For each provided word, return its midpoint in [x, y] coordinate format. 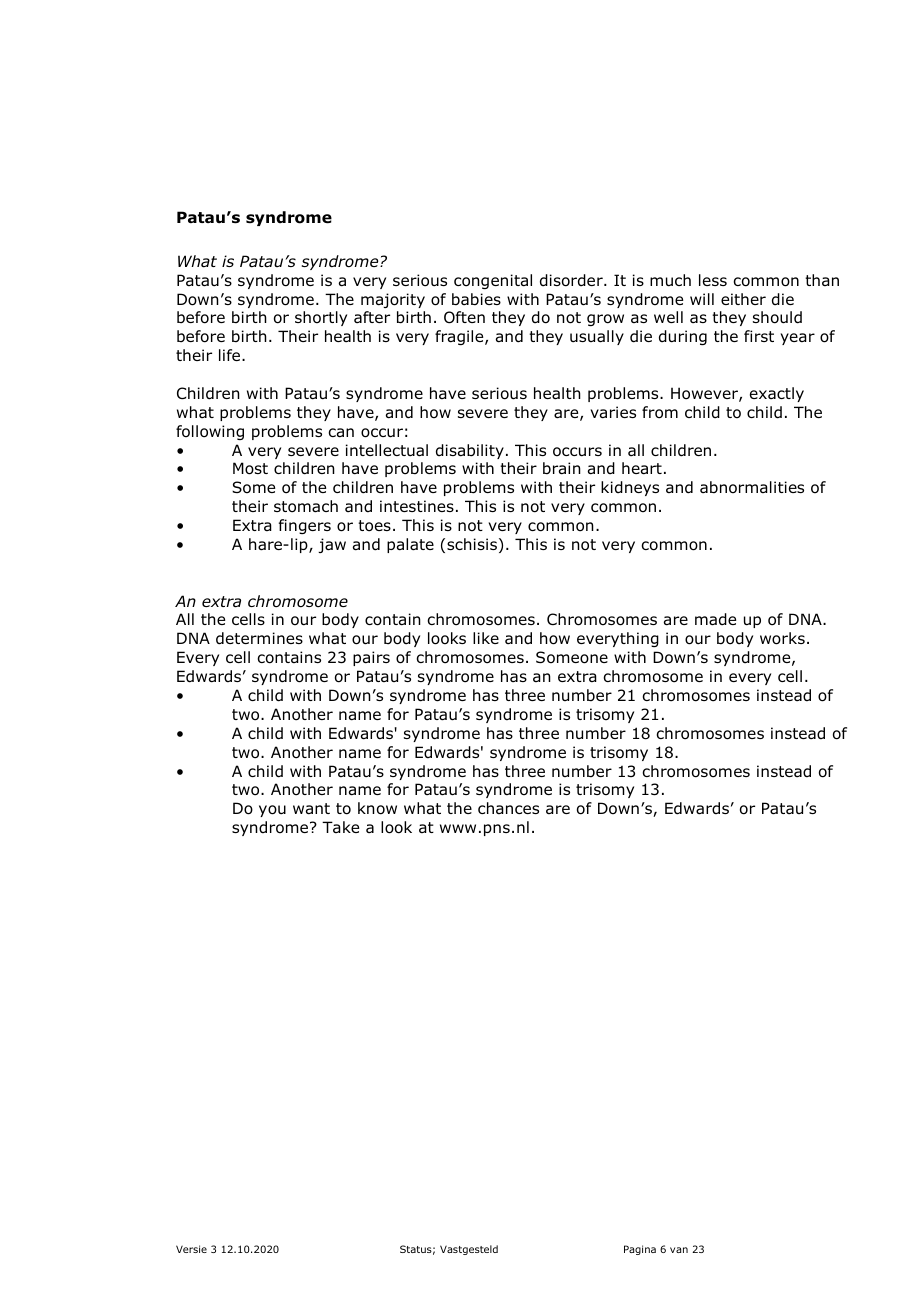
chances [508, 808]
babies [476, 299]
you [272, 811]
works [782, 638]
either [743, 299]
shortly [321, 318]
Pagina [640, 1250]
